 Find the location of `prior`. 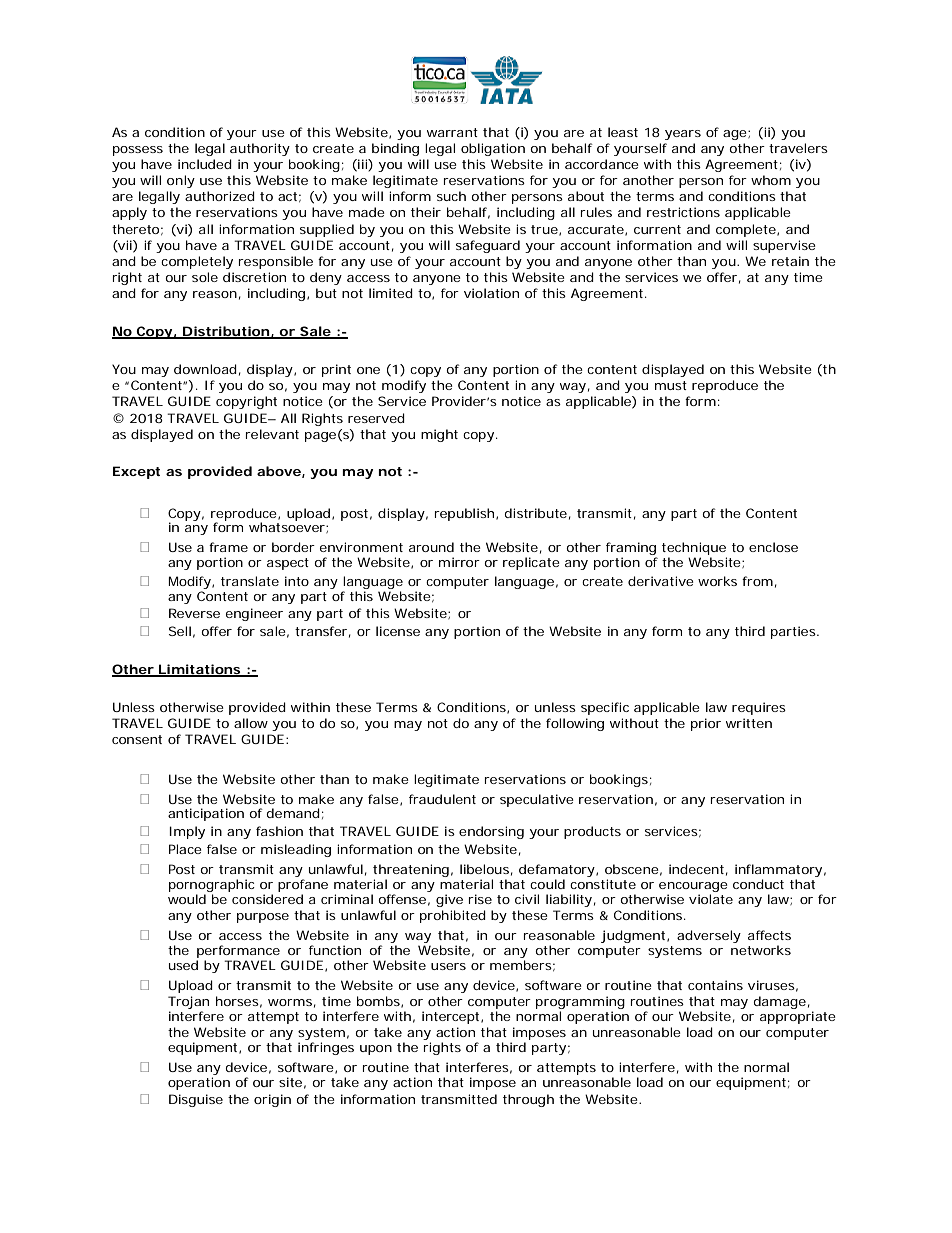

prior is located at coordinates (706, 724).
